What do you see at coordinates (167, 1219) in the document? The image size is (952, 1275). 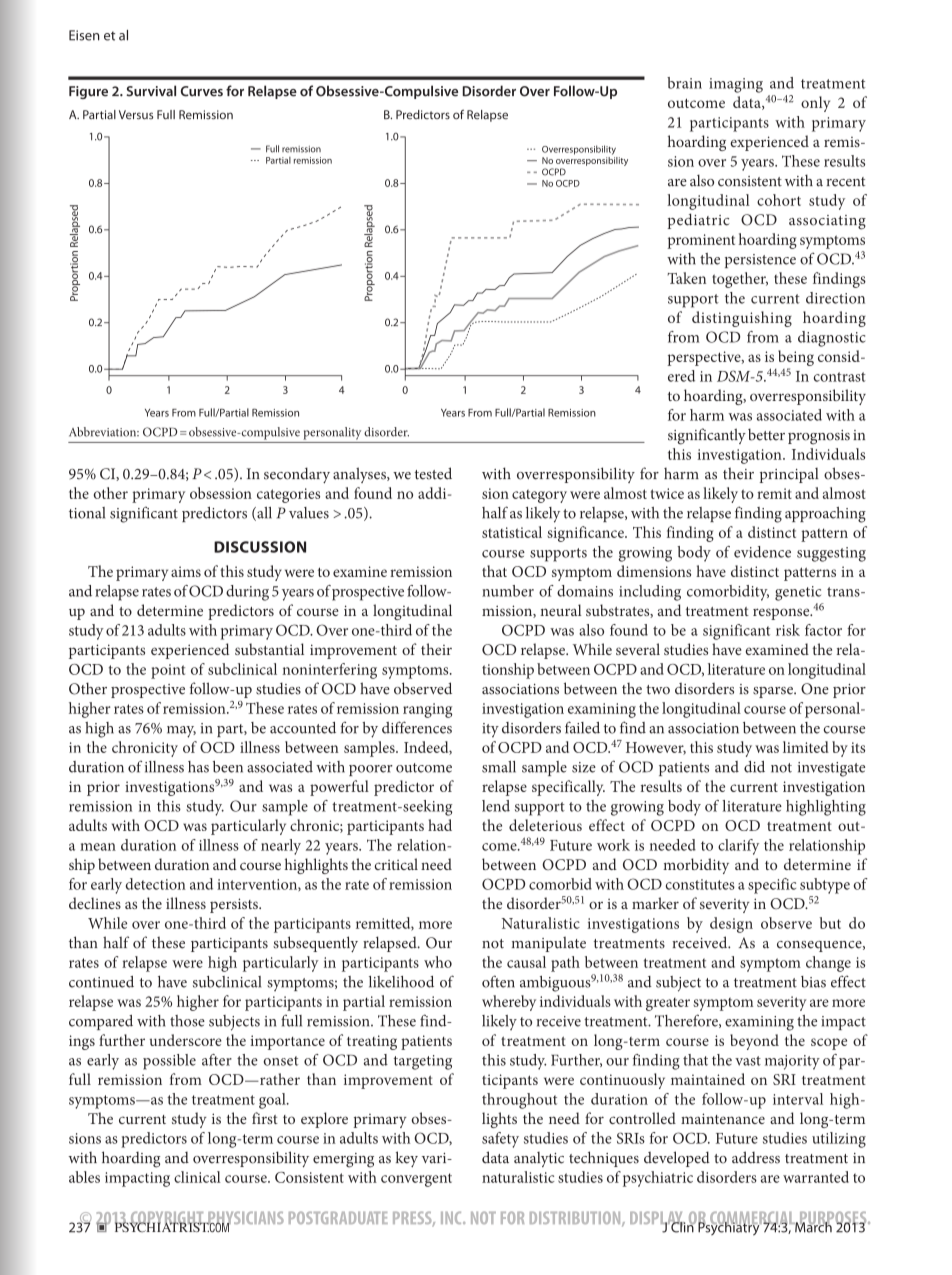 I see `COPYRIGHT` at bounding box center [167, 1219].
